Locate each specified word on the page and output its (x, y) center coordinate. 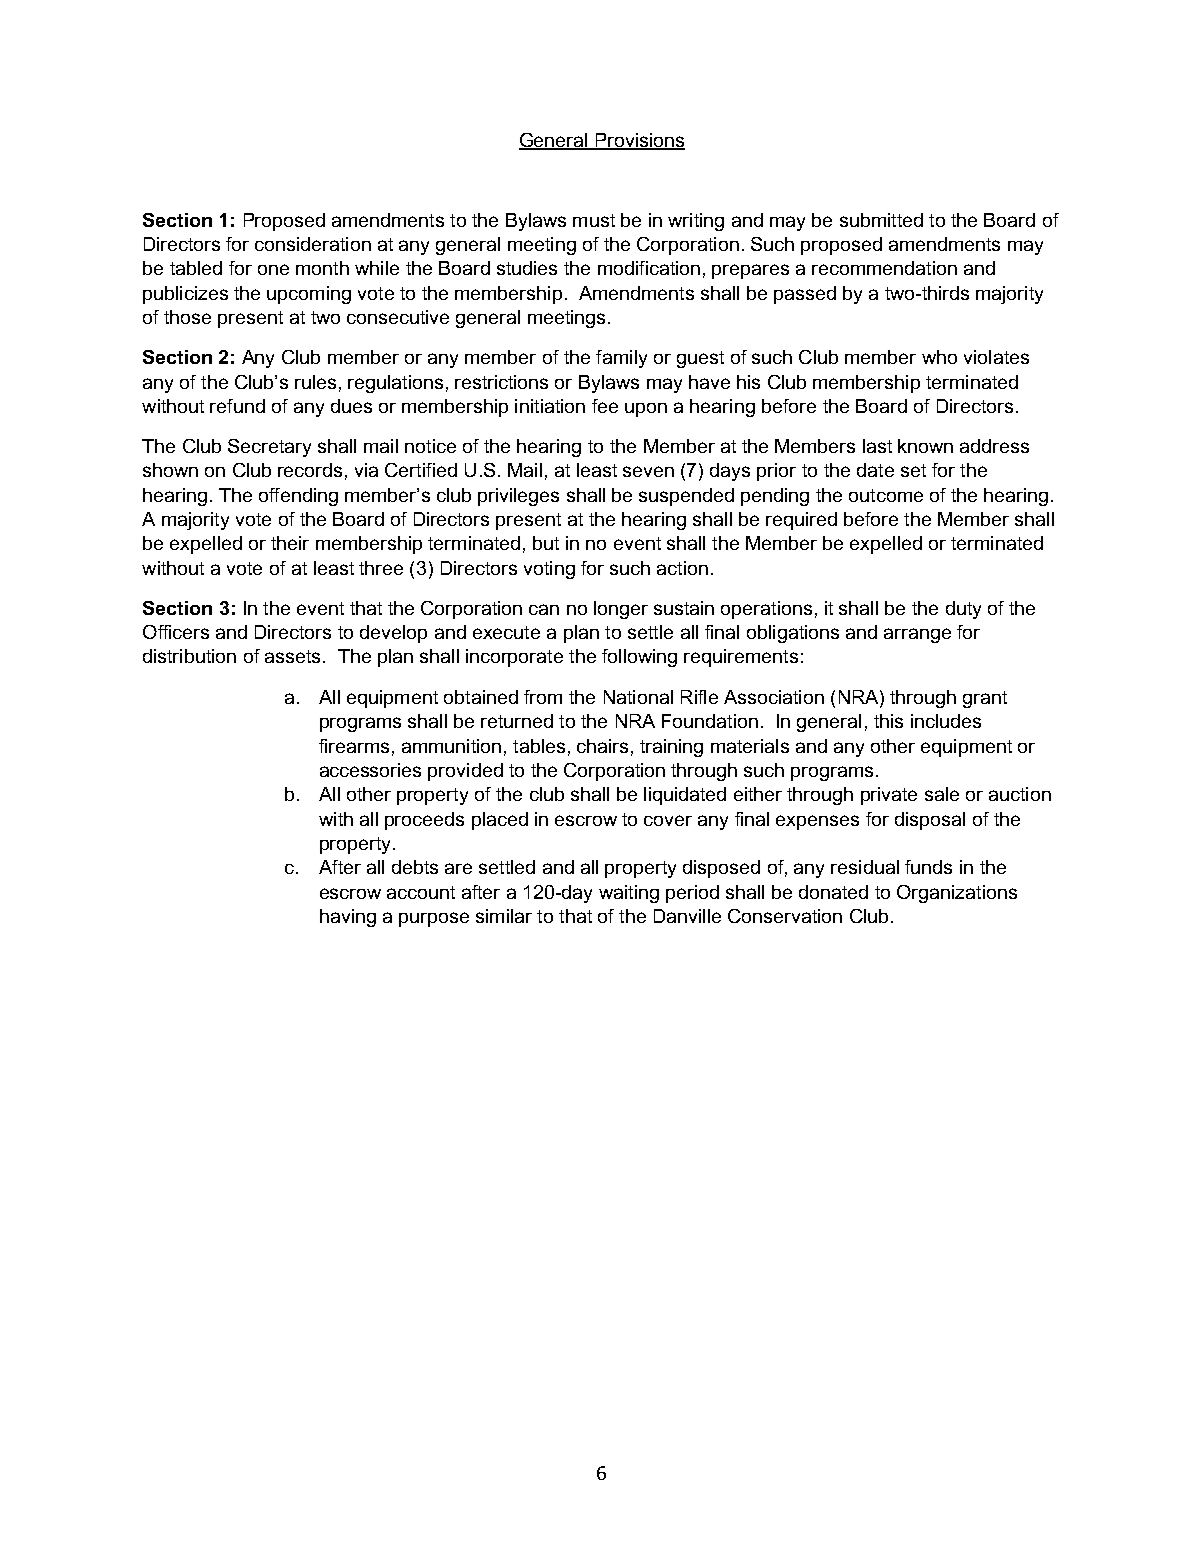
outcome (886, 495)
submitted (881, 220)
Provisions (639, 141)
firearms (354, 746)
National (638, 697)
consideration (313, 244)
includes (946, 721)
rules (315, 382)
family (621, 359)
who (939, 357)
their (290, 543)
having (348, 918)
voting (549, 570)
